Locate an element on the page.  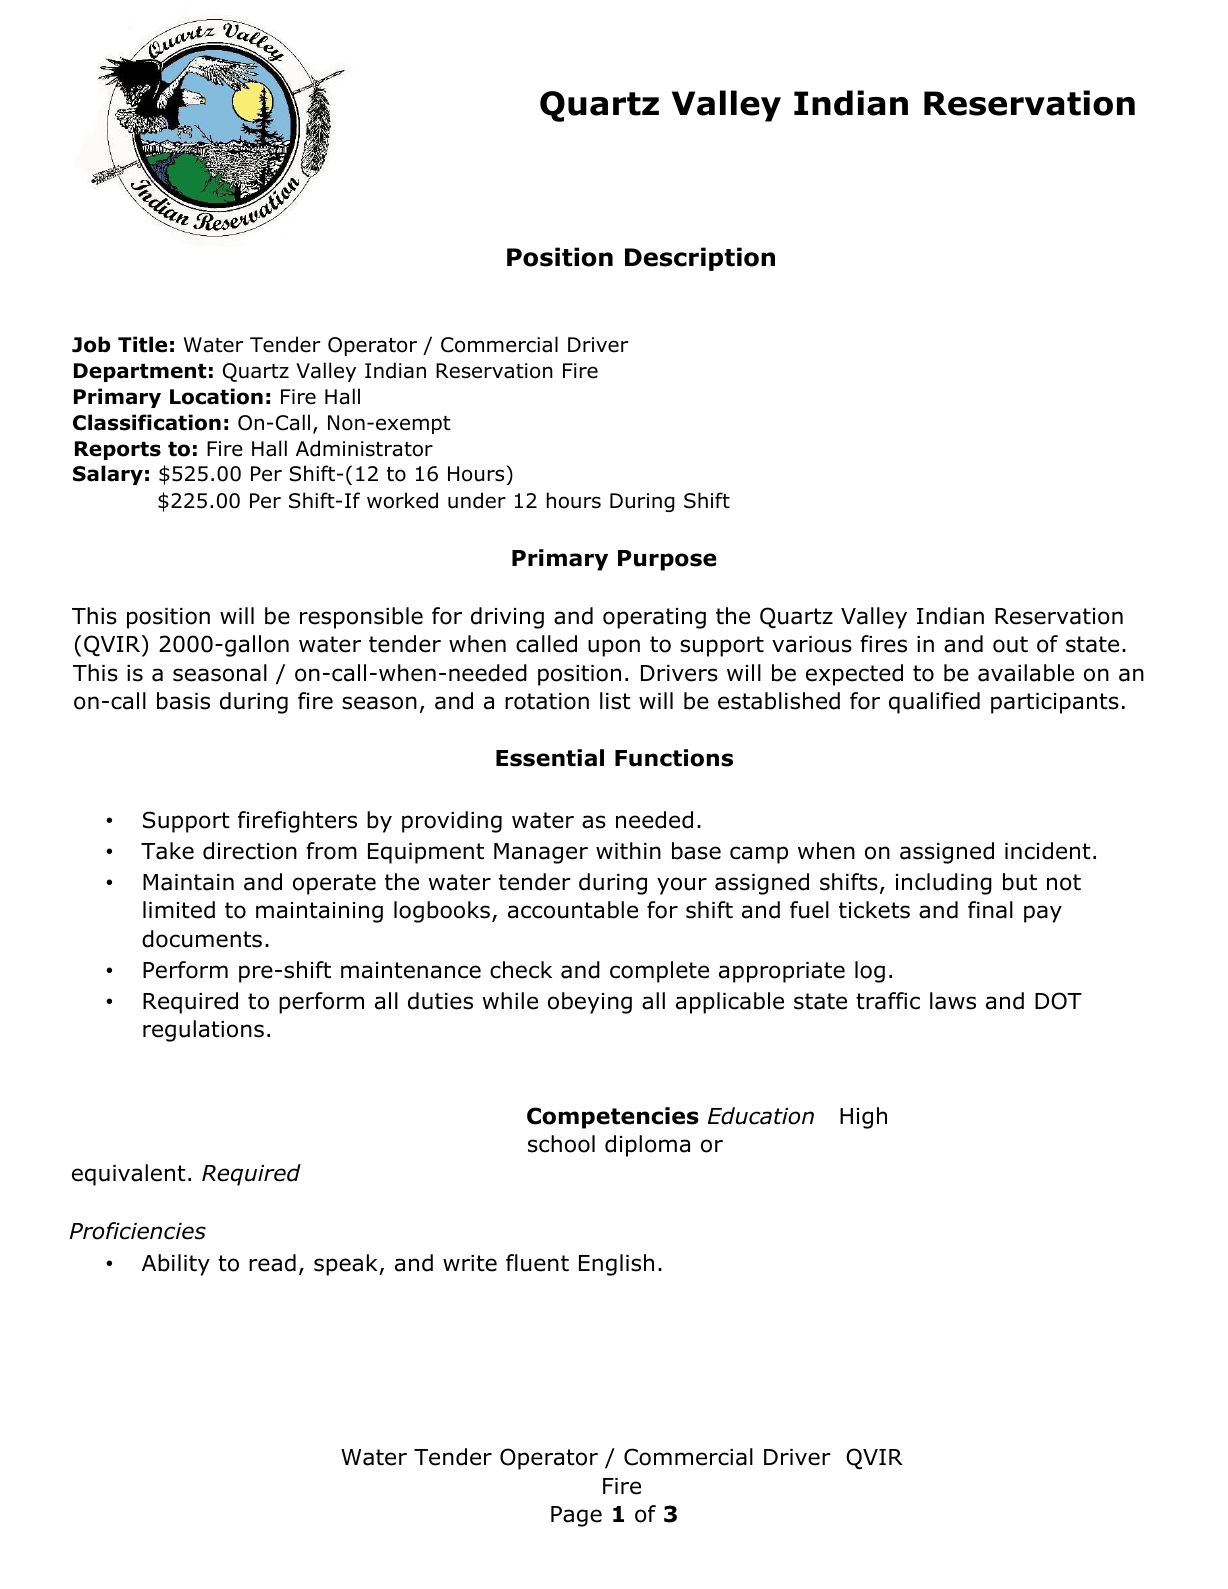
limited is located at coordinates (179, 910).
